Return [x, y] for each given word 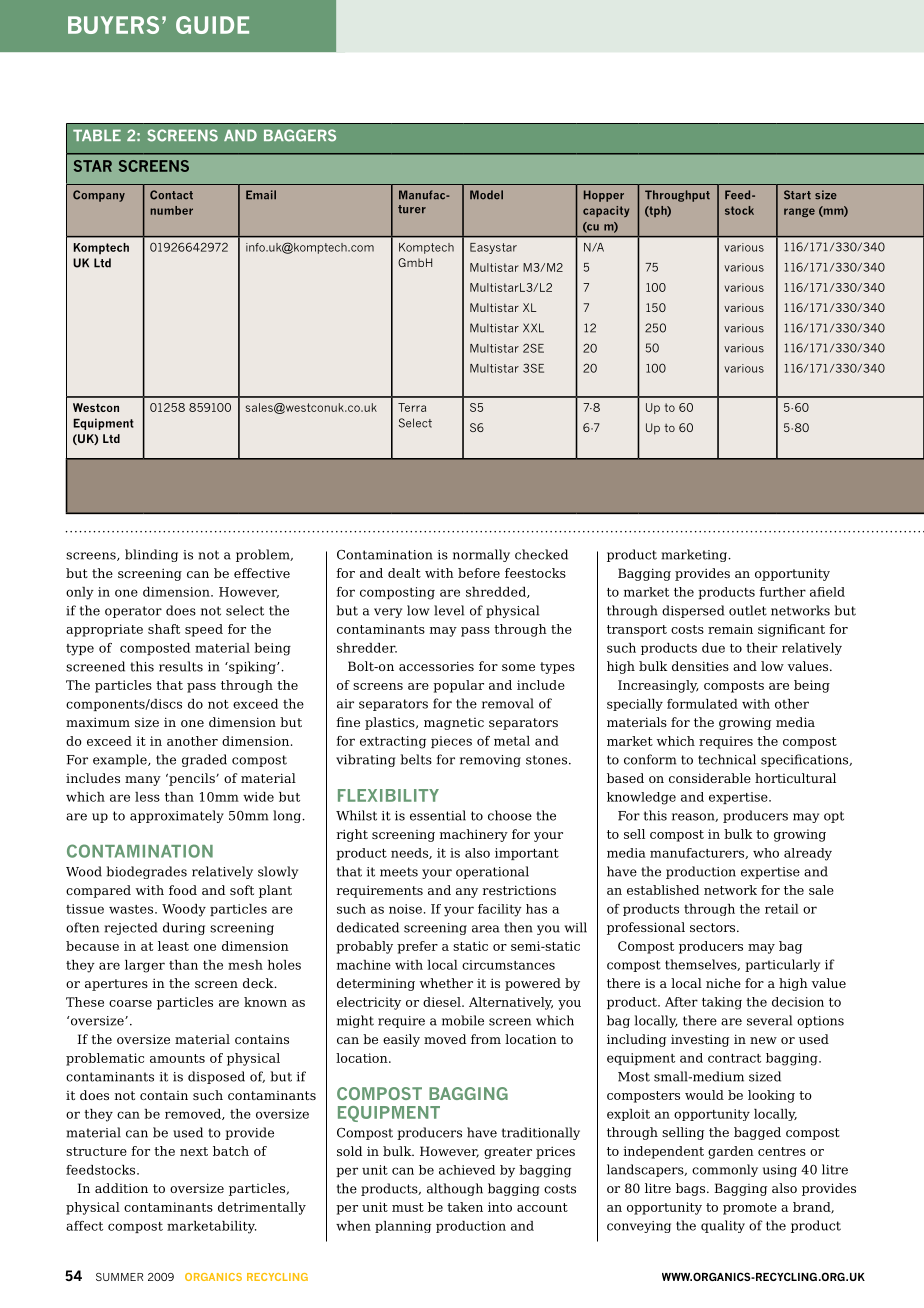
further [783, 592]
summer [119, 1277]
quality [723, 1226]
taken [465, 1207]
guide [212, 25]
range [799, 212]
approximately [177, 816]
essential [438, 815]
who [766, 853]
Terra [412, 407]
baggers [300, 135]
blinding [151, 555]
